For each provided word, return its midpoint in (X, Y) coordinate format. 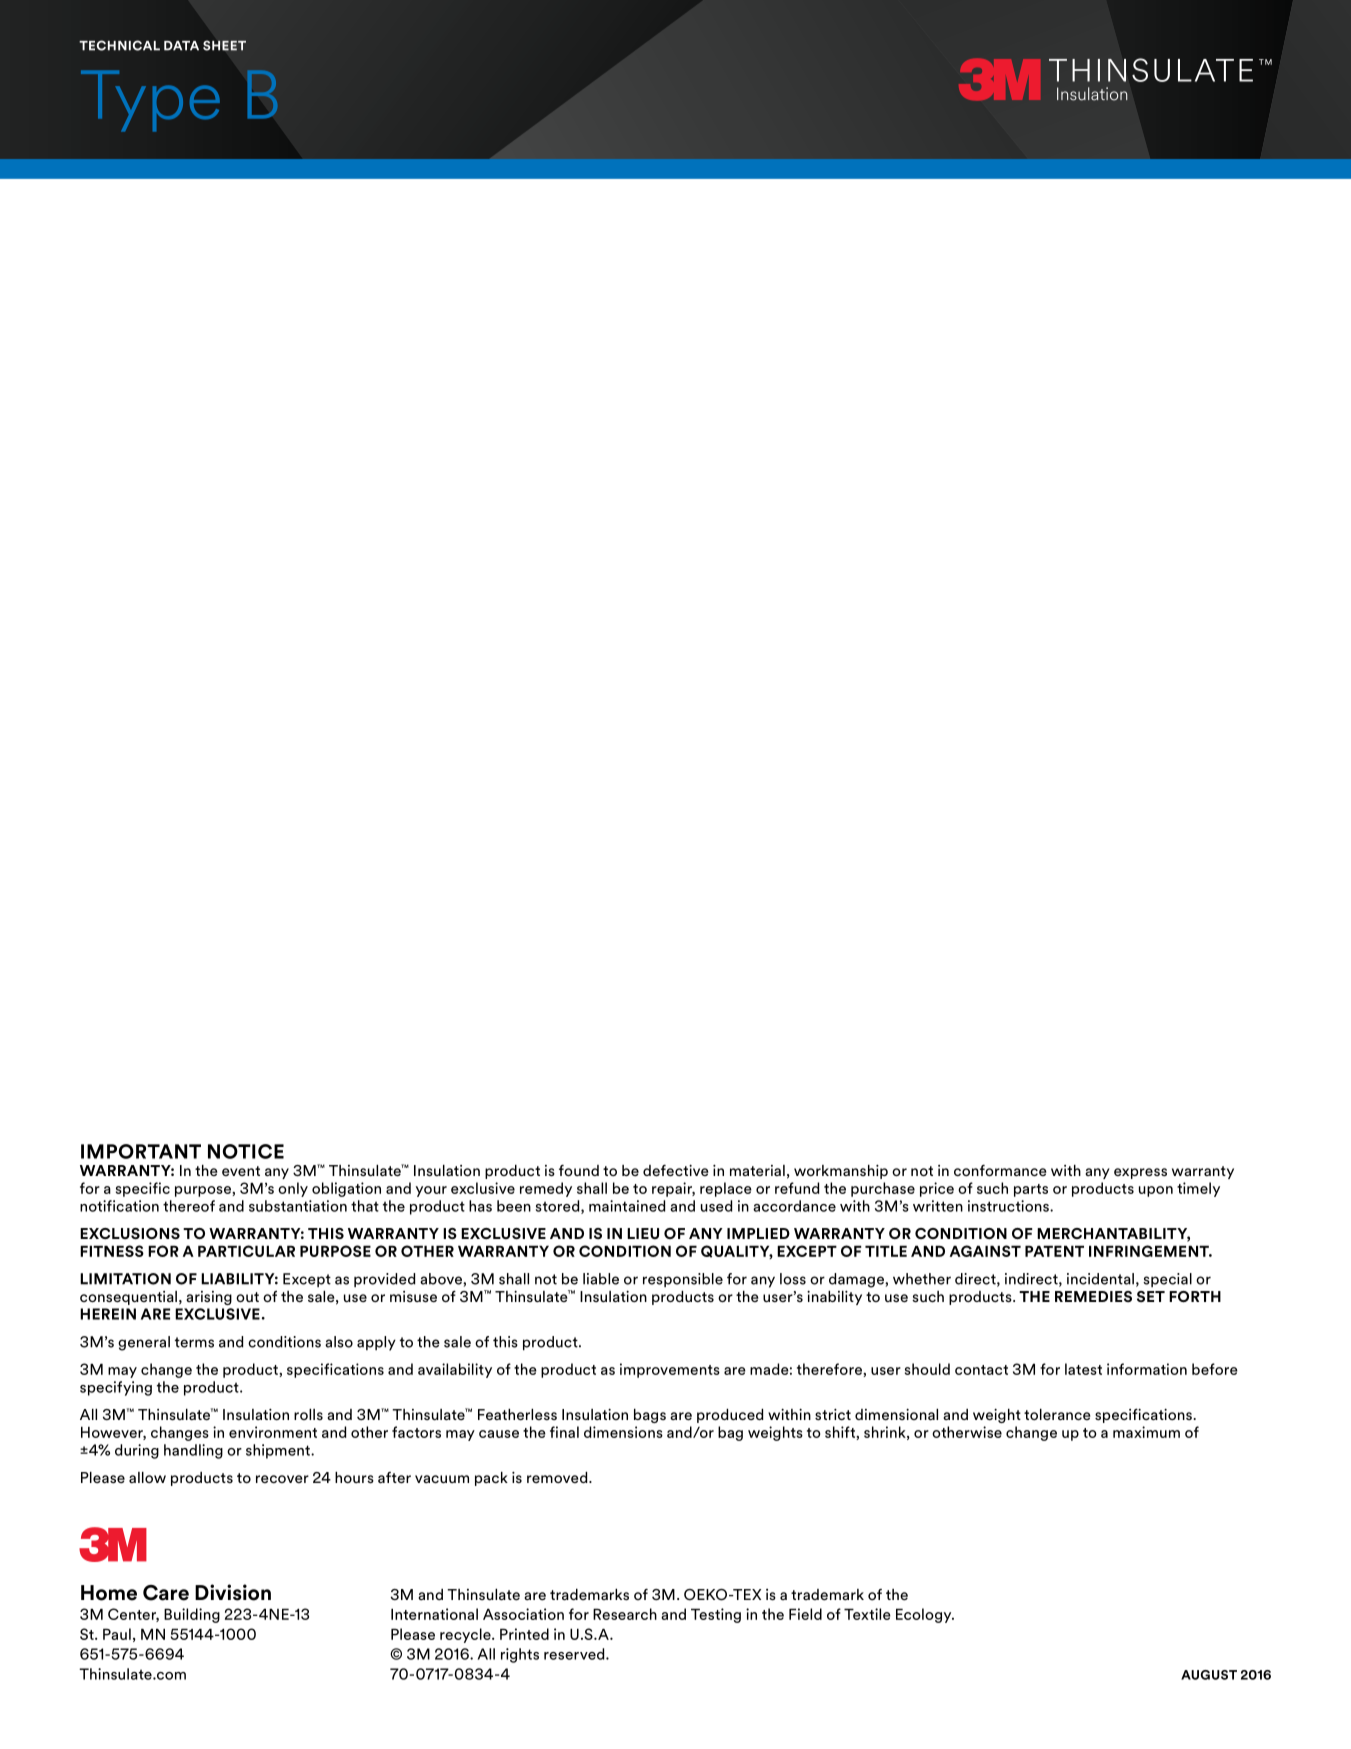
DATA (181, 46)
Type (150, 101)
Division (233, 1592)
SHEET (224, 46)
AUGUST (1209, 1675)
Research (625, 1614)
